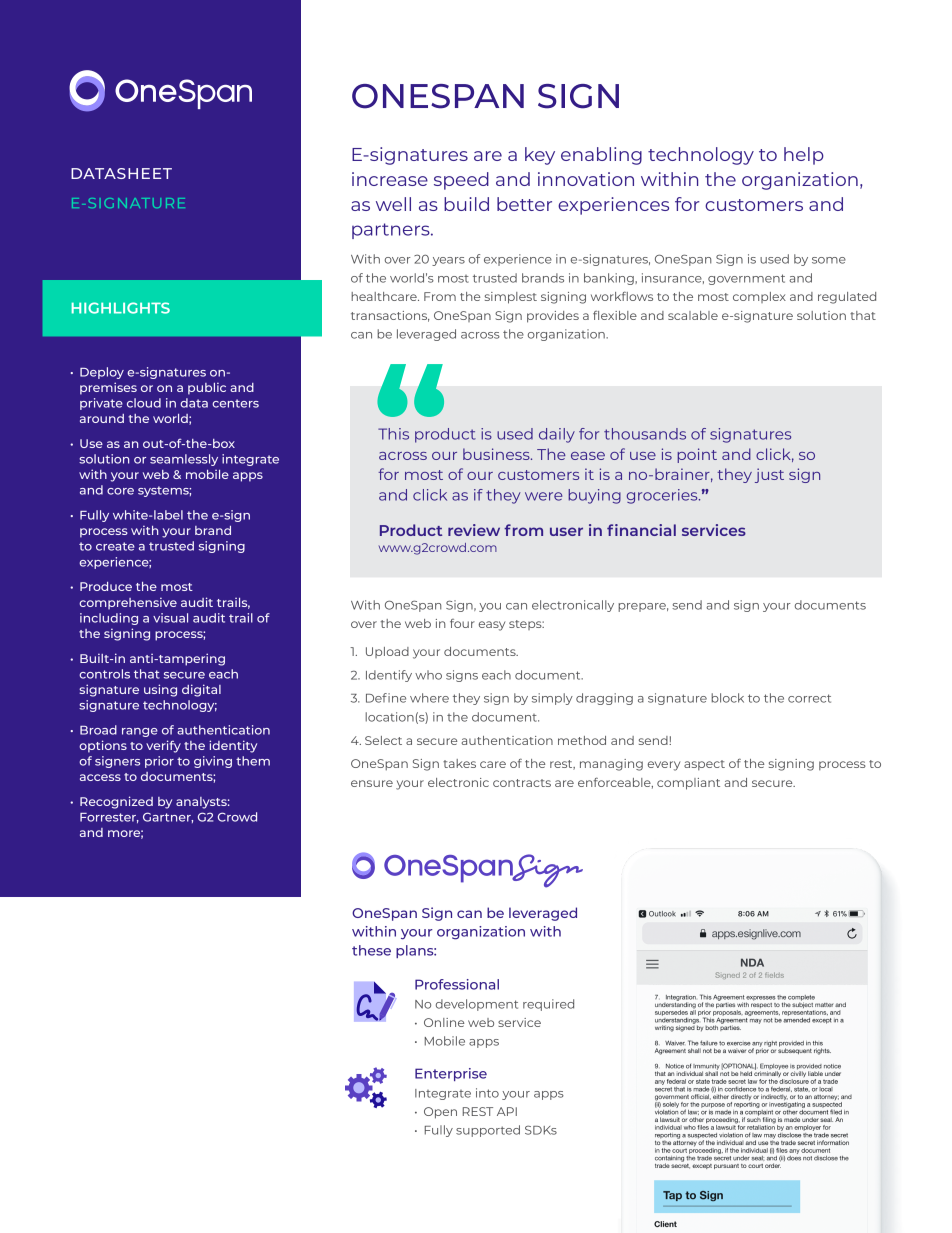  I want to click on compliant, so click(688, 784).
